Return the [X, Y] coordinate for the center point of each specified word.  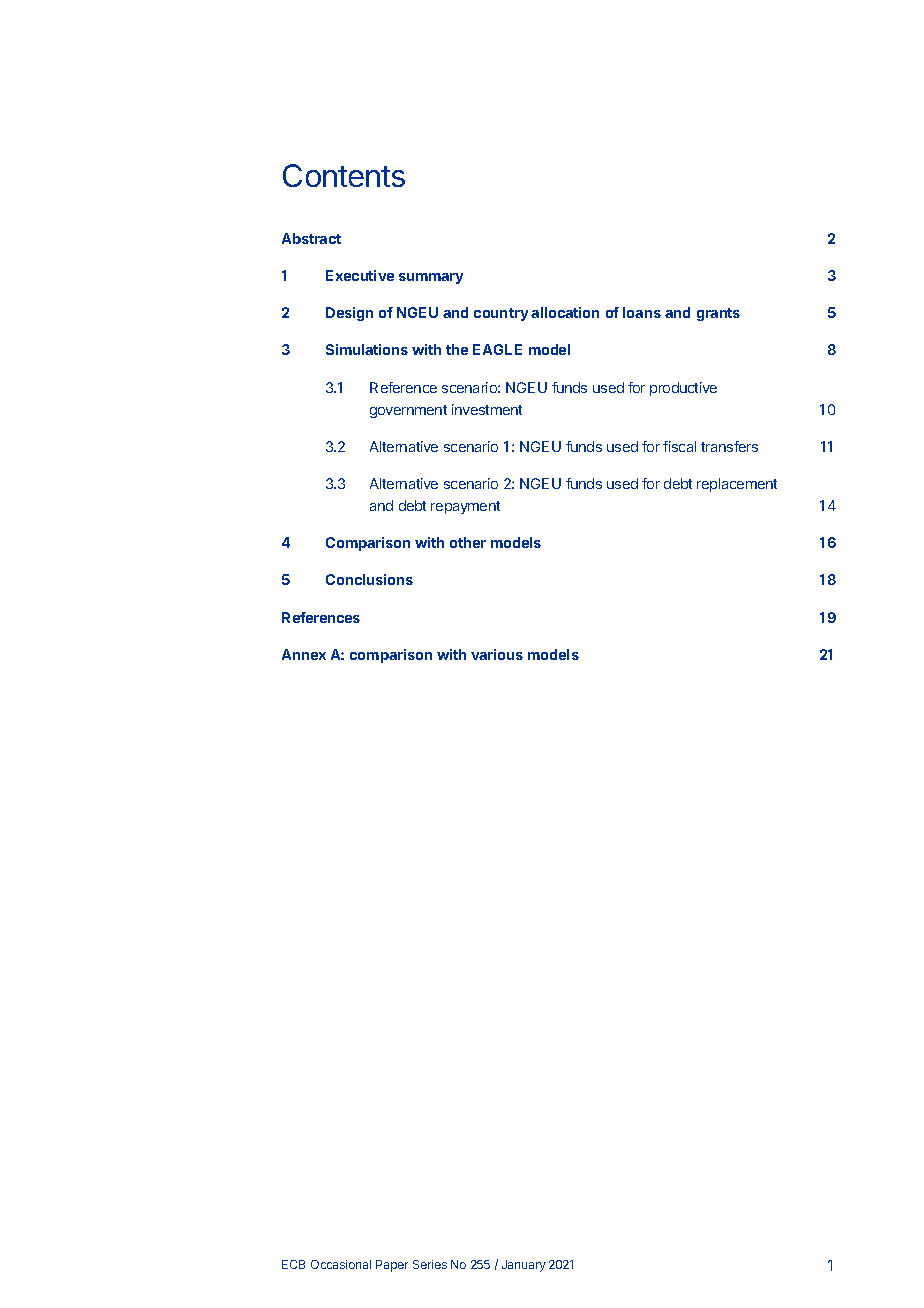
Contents [344, 175]
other [468, 542]
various [497, 654]
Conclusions [369, 579]
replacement [737, 485]
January [524, 1266]
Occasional [341, 1264]
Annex [304, 654]
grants [718, 314]
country [501, 314]
